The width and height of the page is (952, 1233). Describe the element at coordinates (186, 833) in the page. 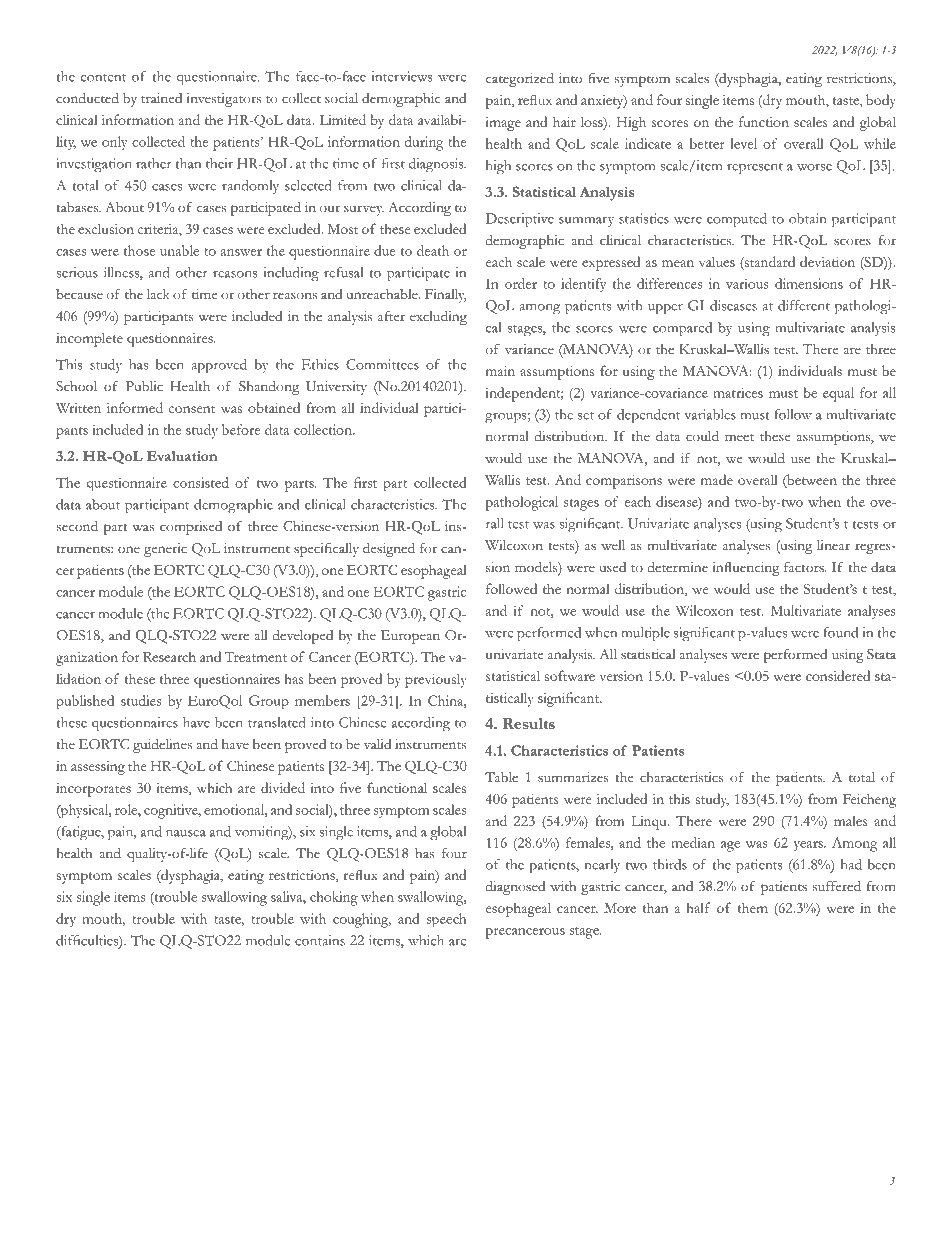

I see `nausea` at that location.
